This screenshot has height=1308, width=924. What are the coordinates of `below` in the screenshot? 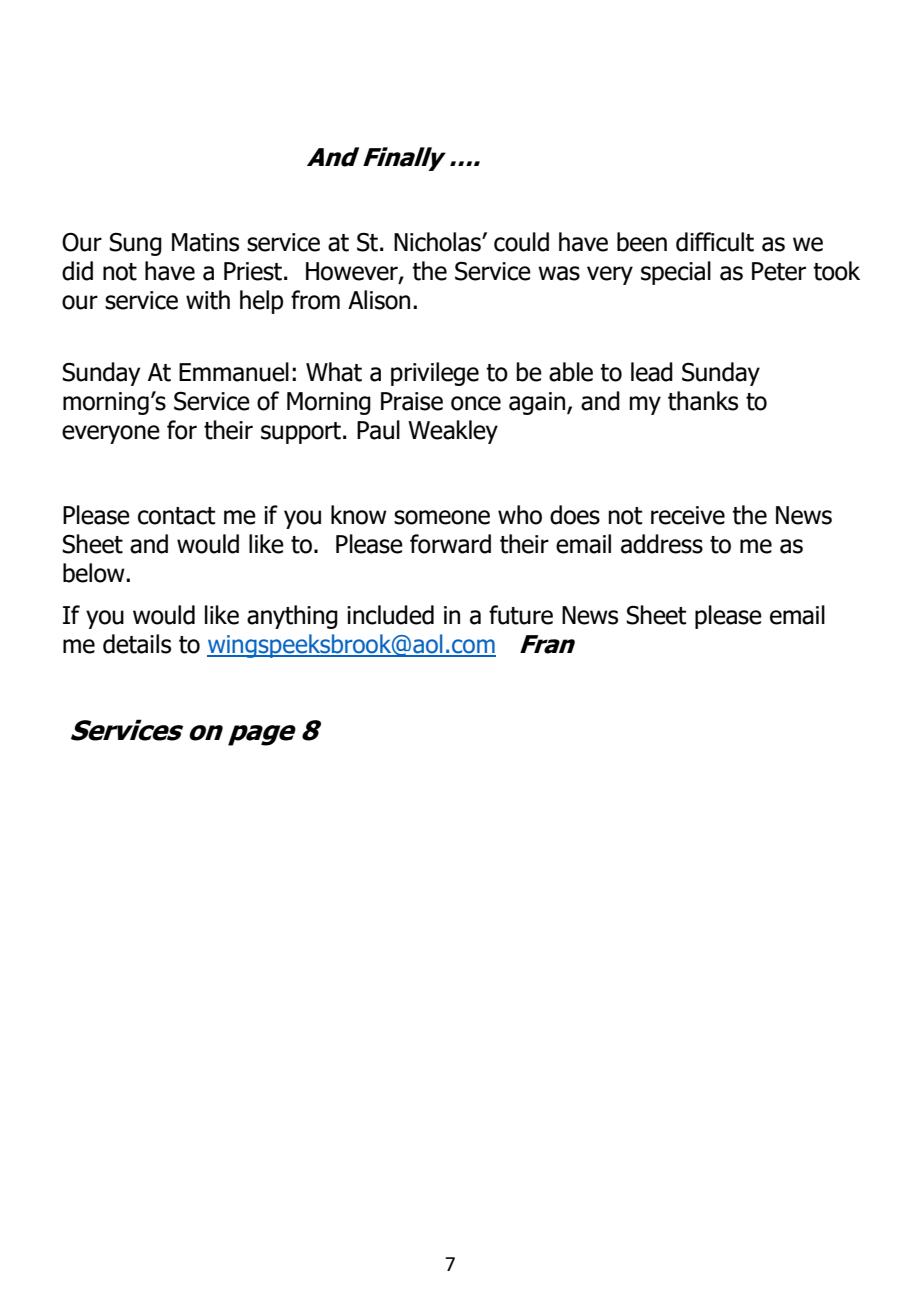 It's located at (95, 573).
